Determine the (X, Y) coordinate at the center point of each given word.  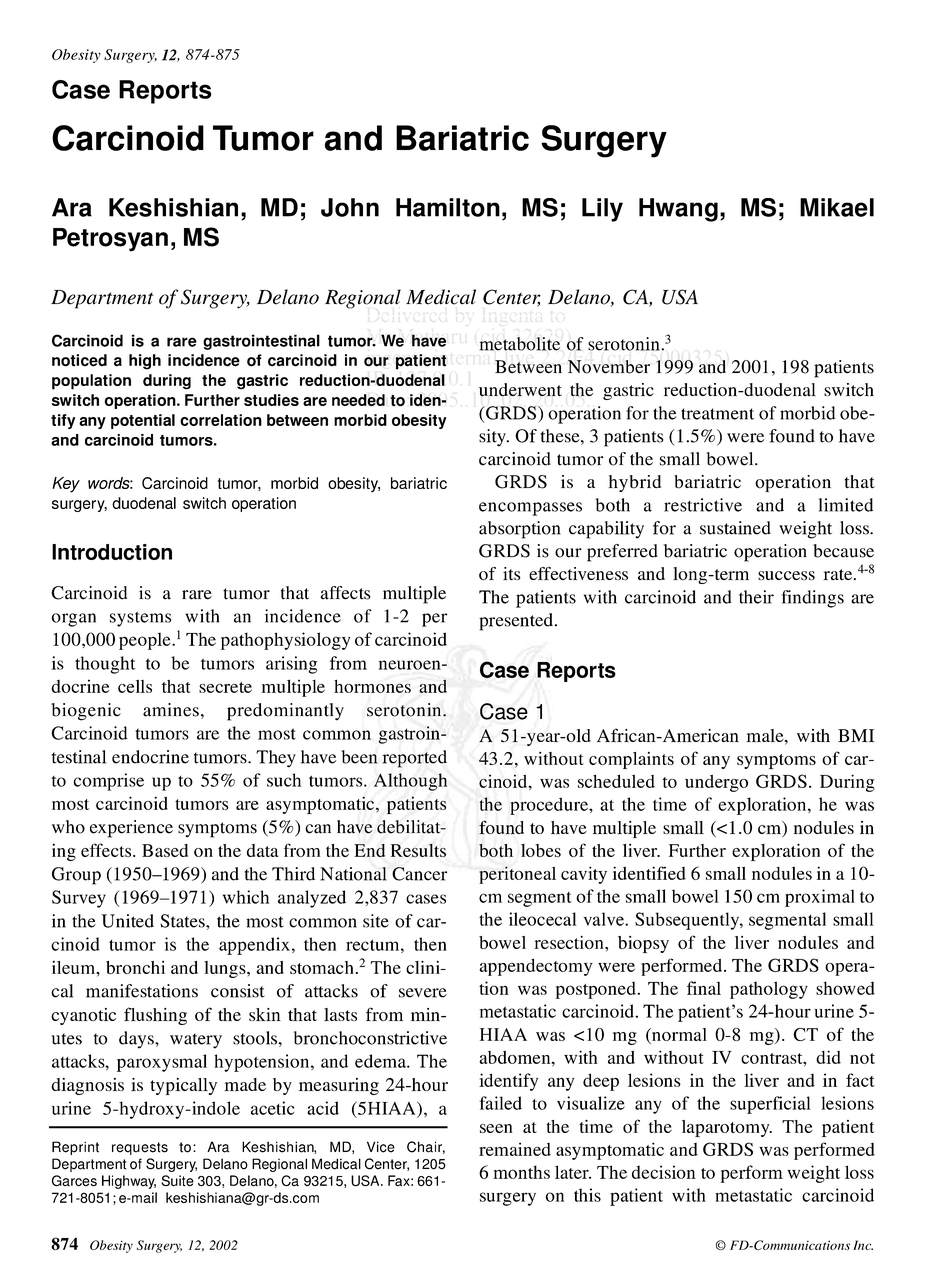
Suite (178, 1181)
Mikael (837, 207)
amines (171, 710)
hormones (372, 686)
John (350, 207)
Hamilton (448, 207)
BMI (856, 735)
